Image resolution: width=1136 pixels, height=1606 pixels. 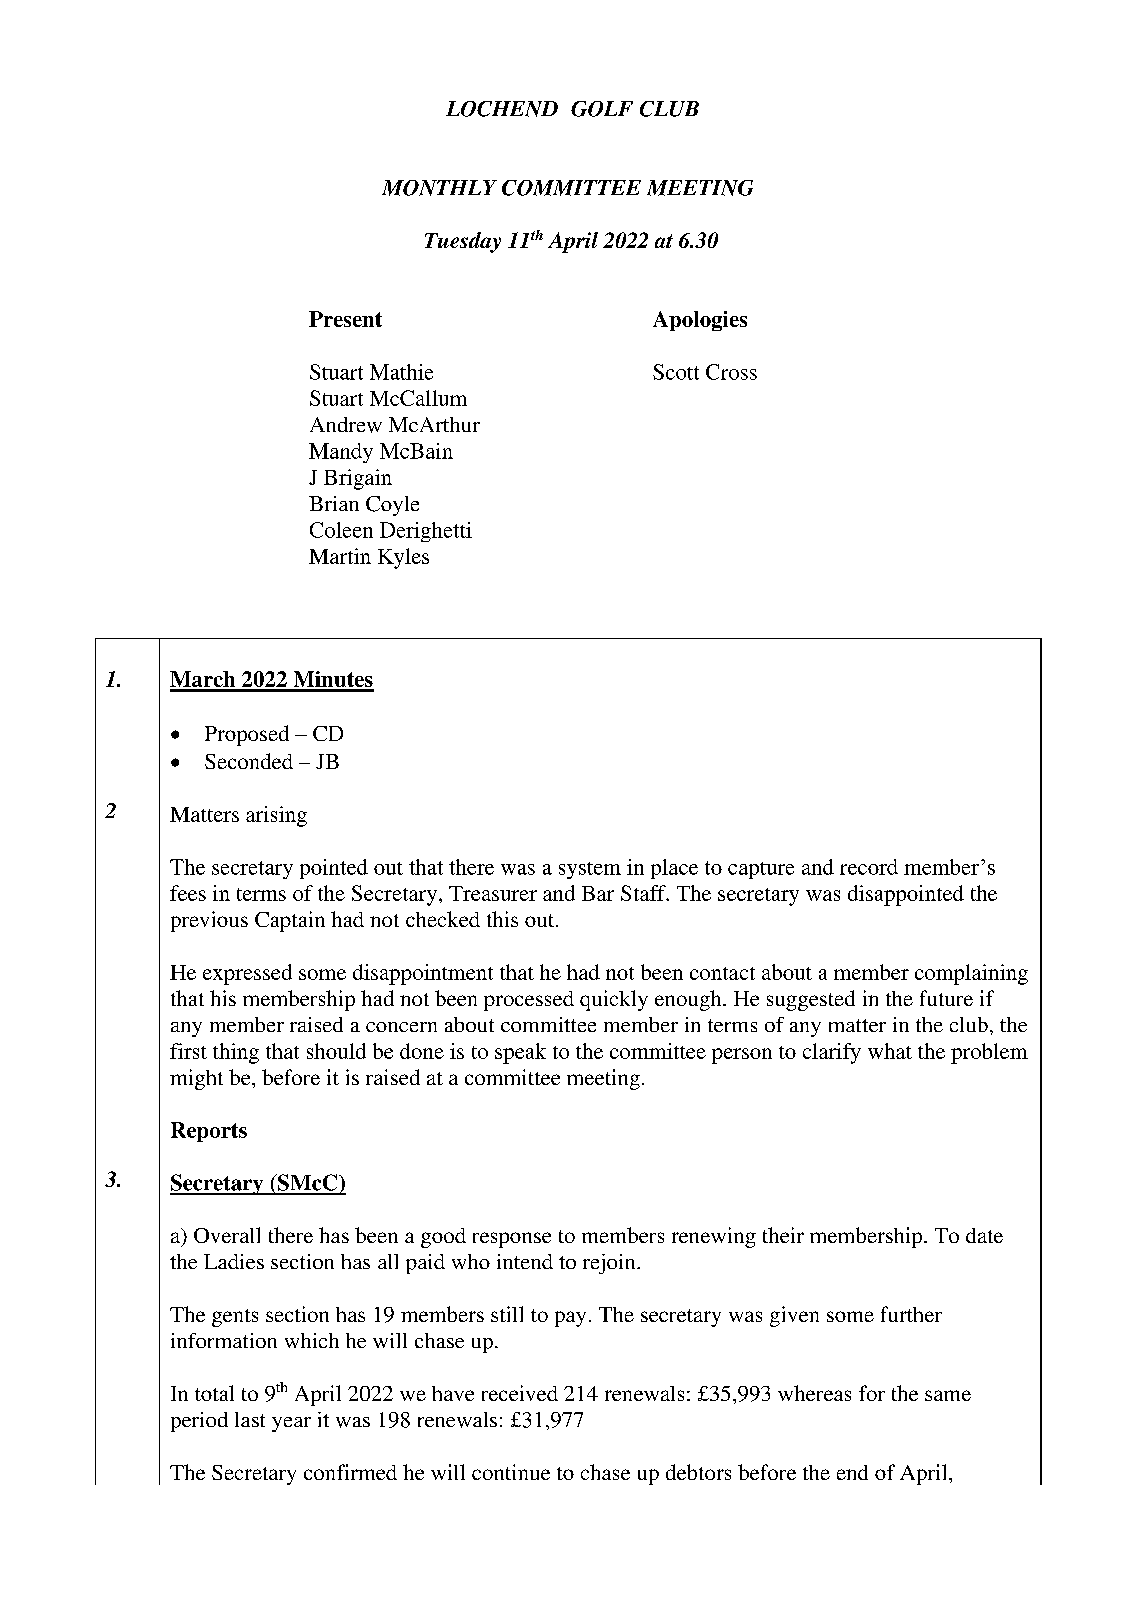 I want to click on MONTHLY, so click(x=439, y=188).
